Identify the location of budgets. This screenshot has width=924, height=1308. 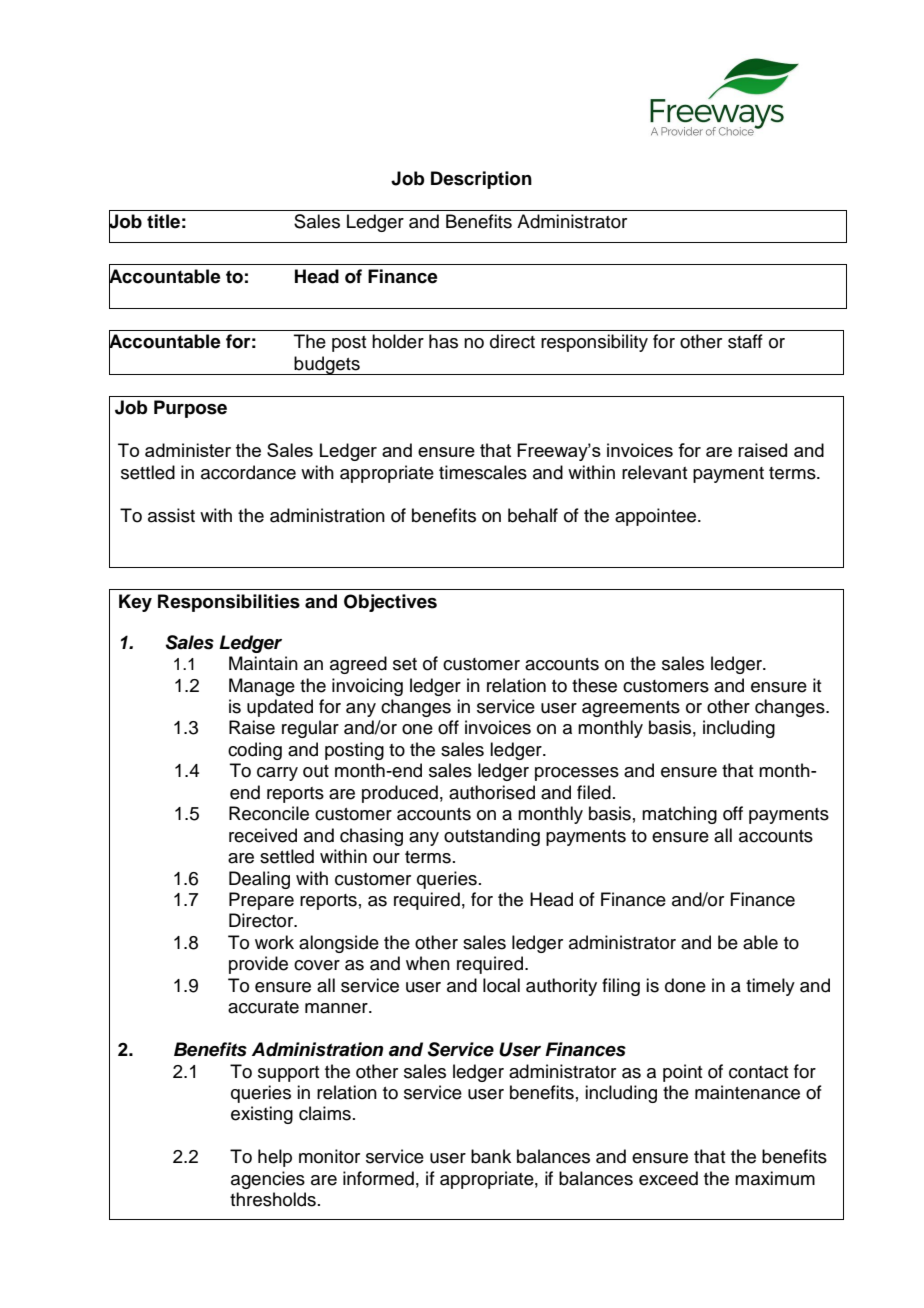
(327, 365).
